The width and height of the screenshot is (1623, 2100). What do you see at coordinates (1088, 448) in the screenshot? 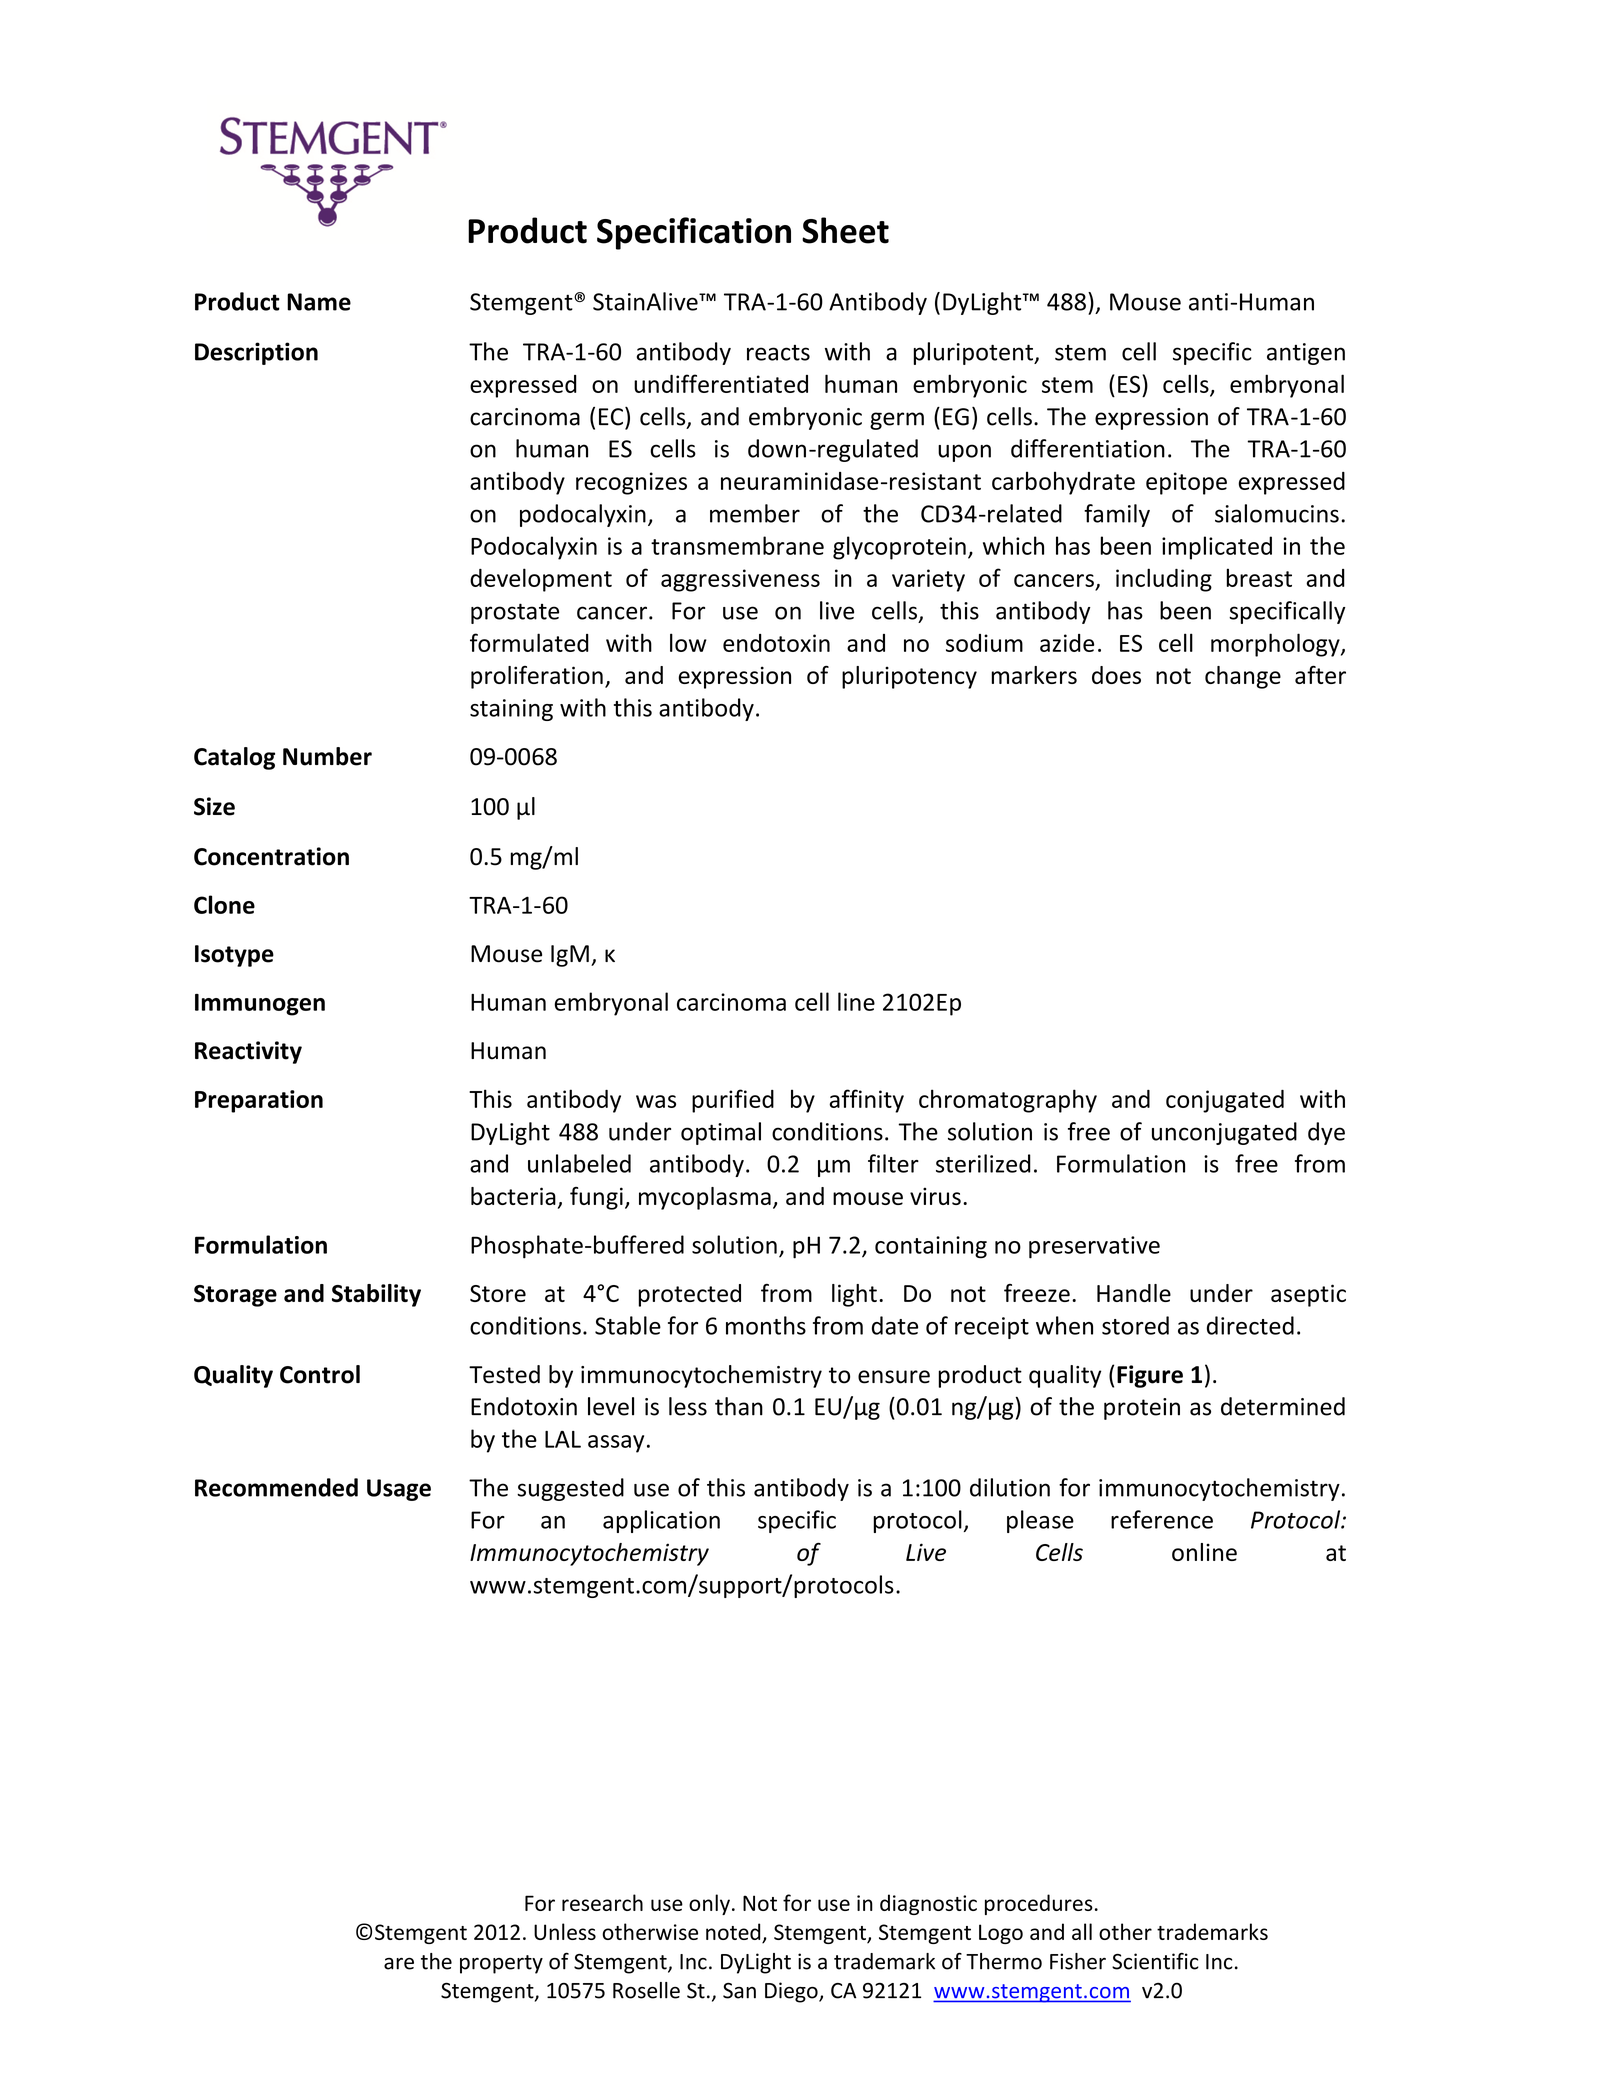
I see `differentiation` at bounding box center [1088, 448].
